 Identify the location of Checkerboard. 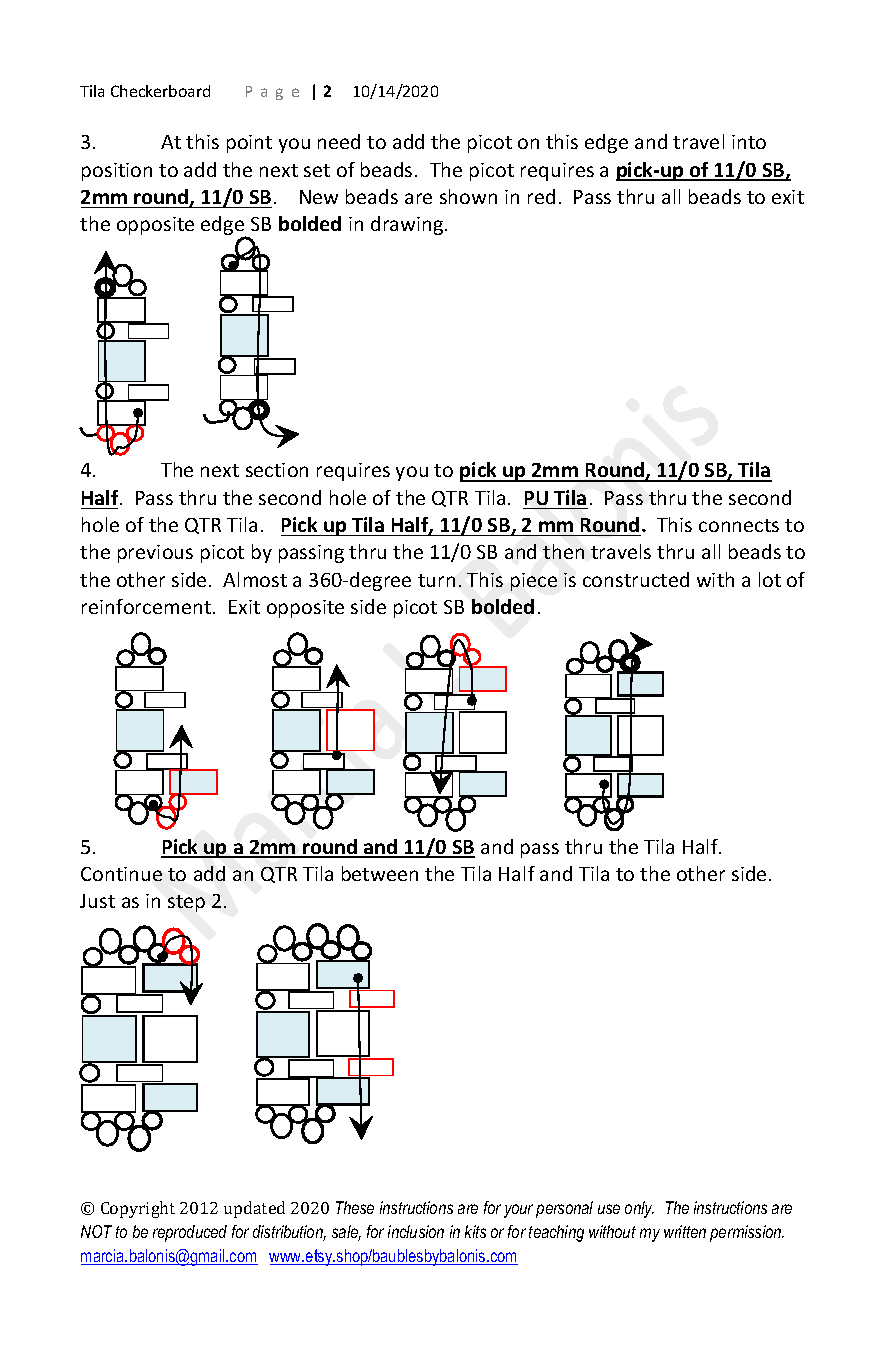
(160, 91).
